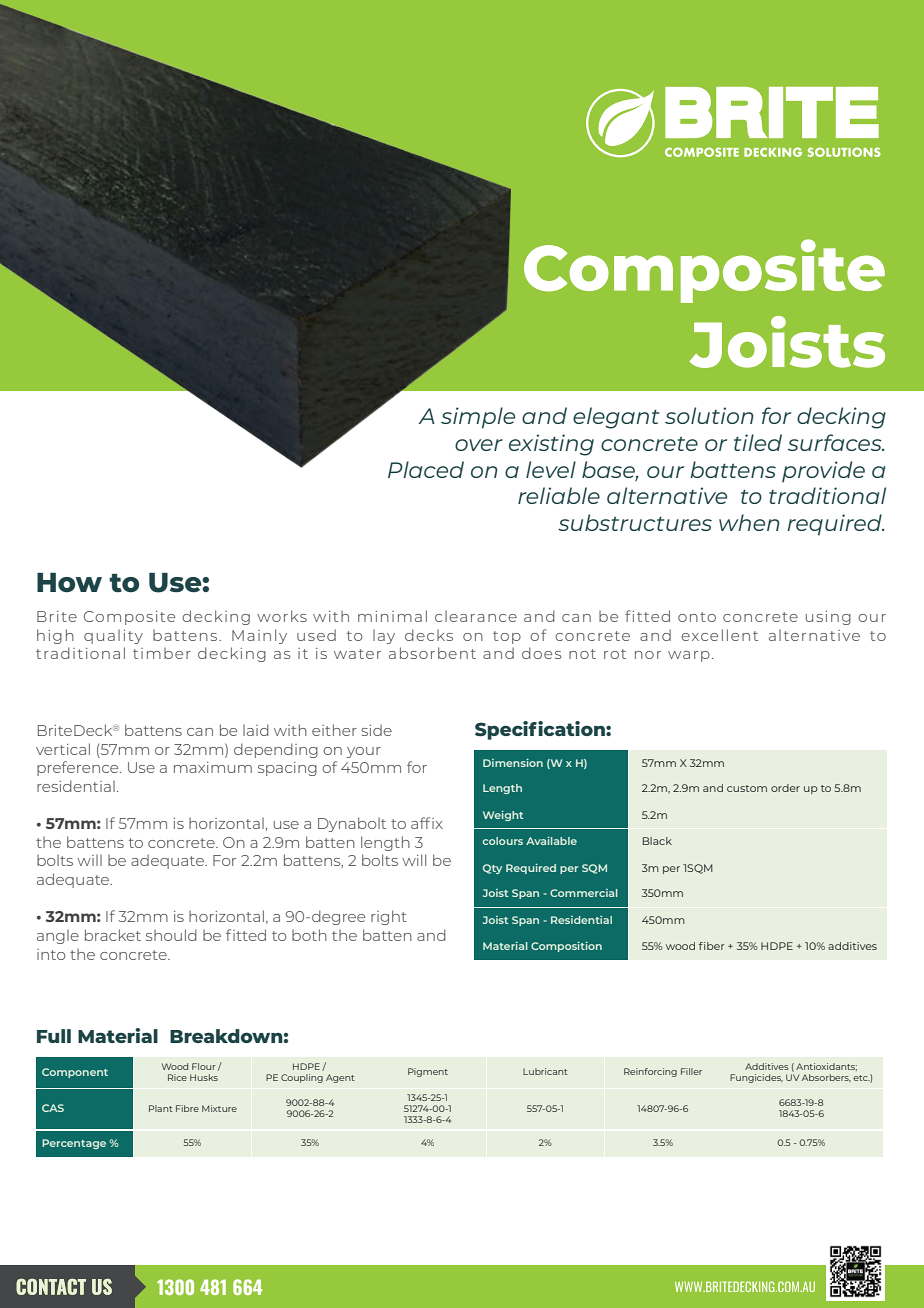 The height and width of the screenshot is (1308, 924). I want to click on Composition, so click(566, 947).
